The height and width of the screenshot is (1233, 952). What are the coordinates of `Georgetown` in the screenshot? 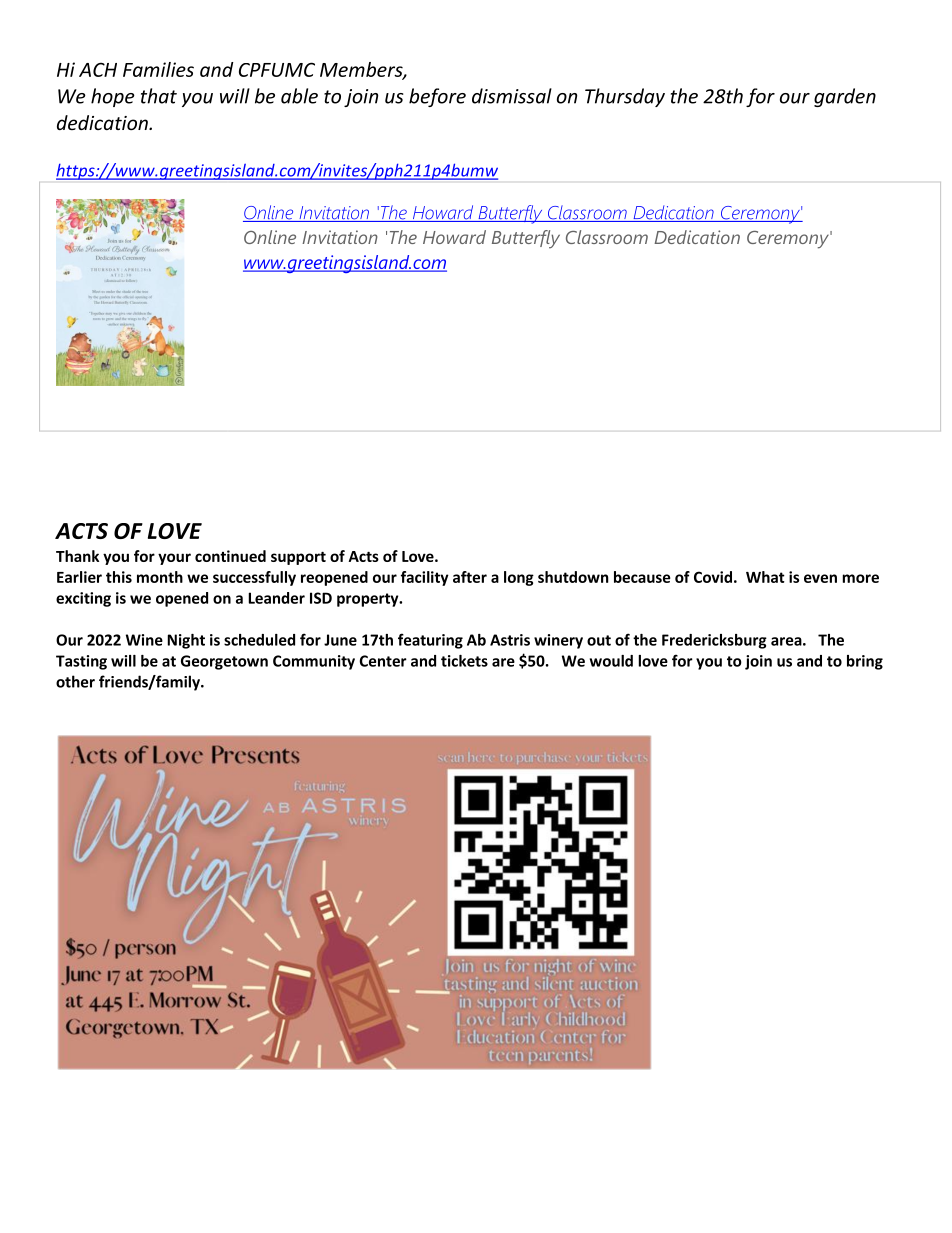 It's located at (224, 662).
